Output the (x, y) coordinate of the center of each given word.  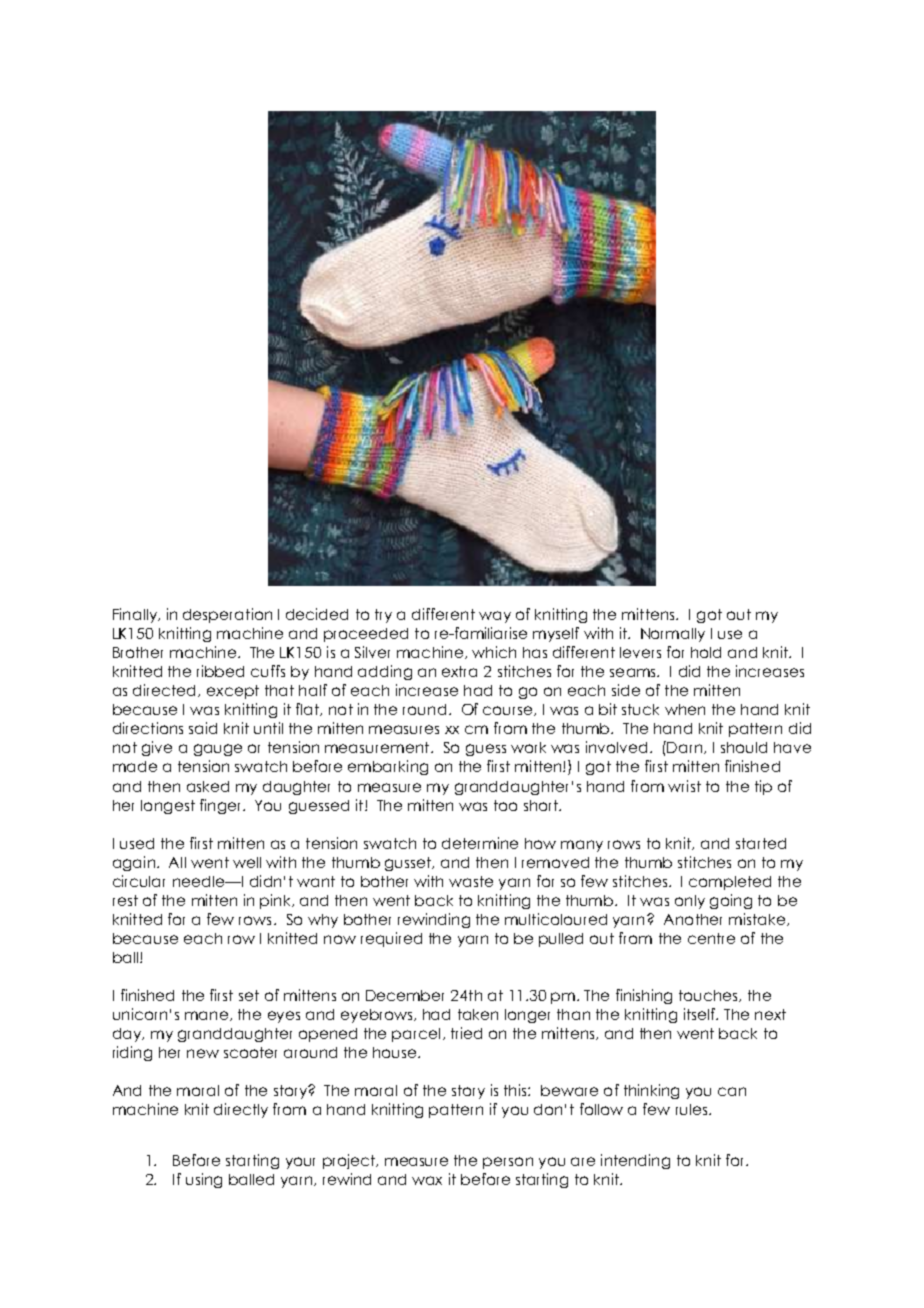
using (204, 1180)
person (508, 1163)
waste (471, 881)
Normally (673, 635)
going (731, 901)
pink (276, 901)
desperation (227, 615)
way (495, 617)
